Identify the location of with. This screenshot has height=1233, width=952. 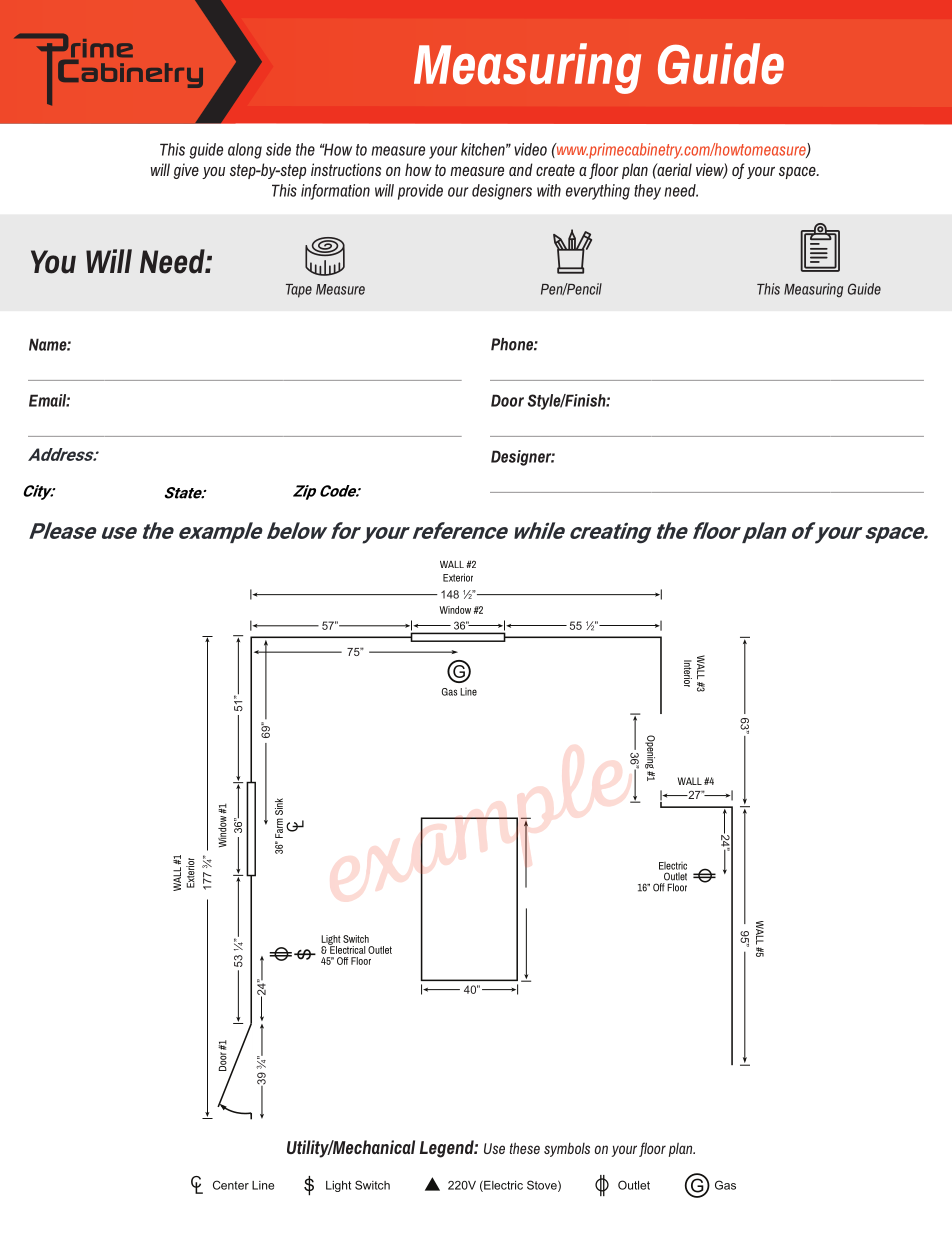
(549, 190).
